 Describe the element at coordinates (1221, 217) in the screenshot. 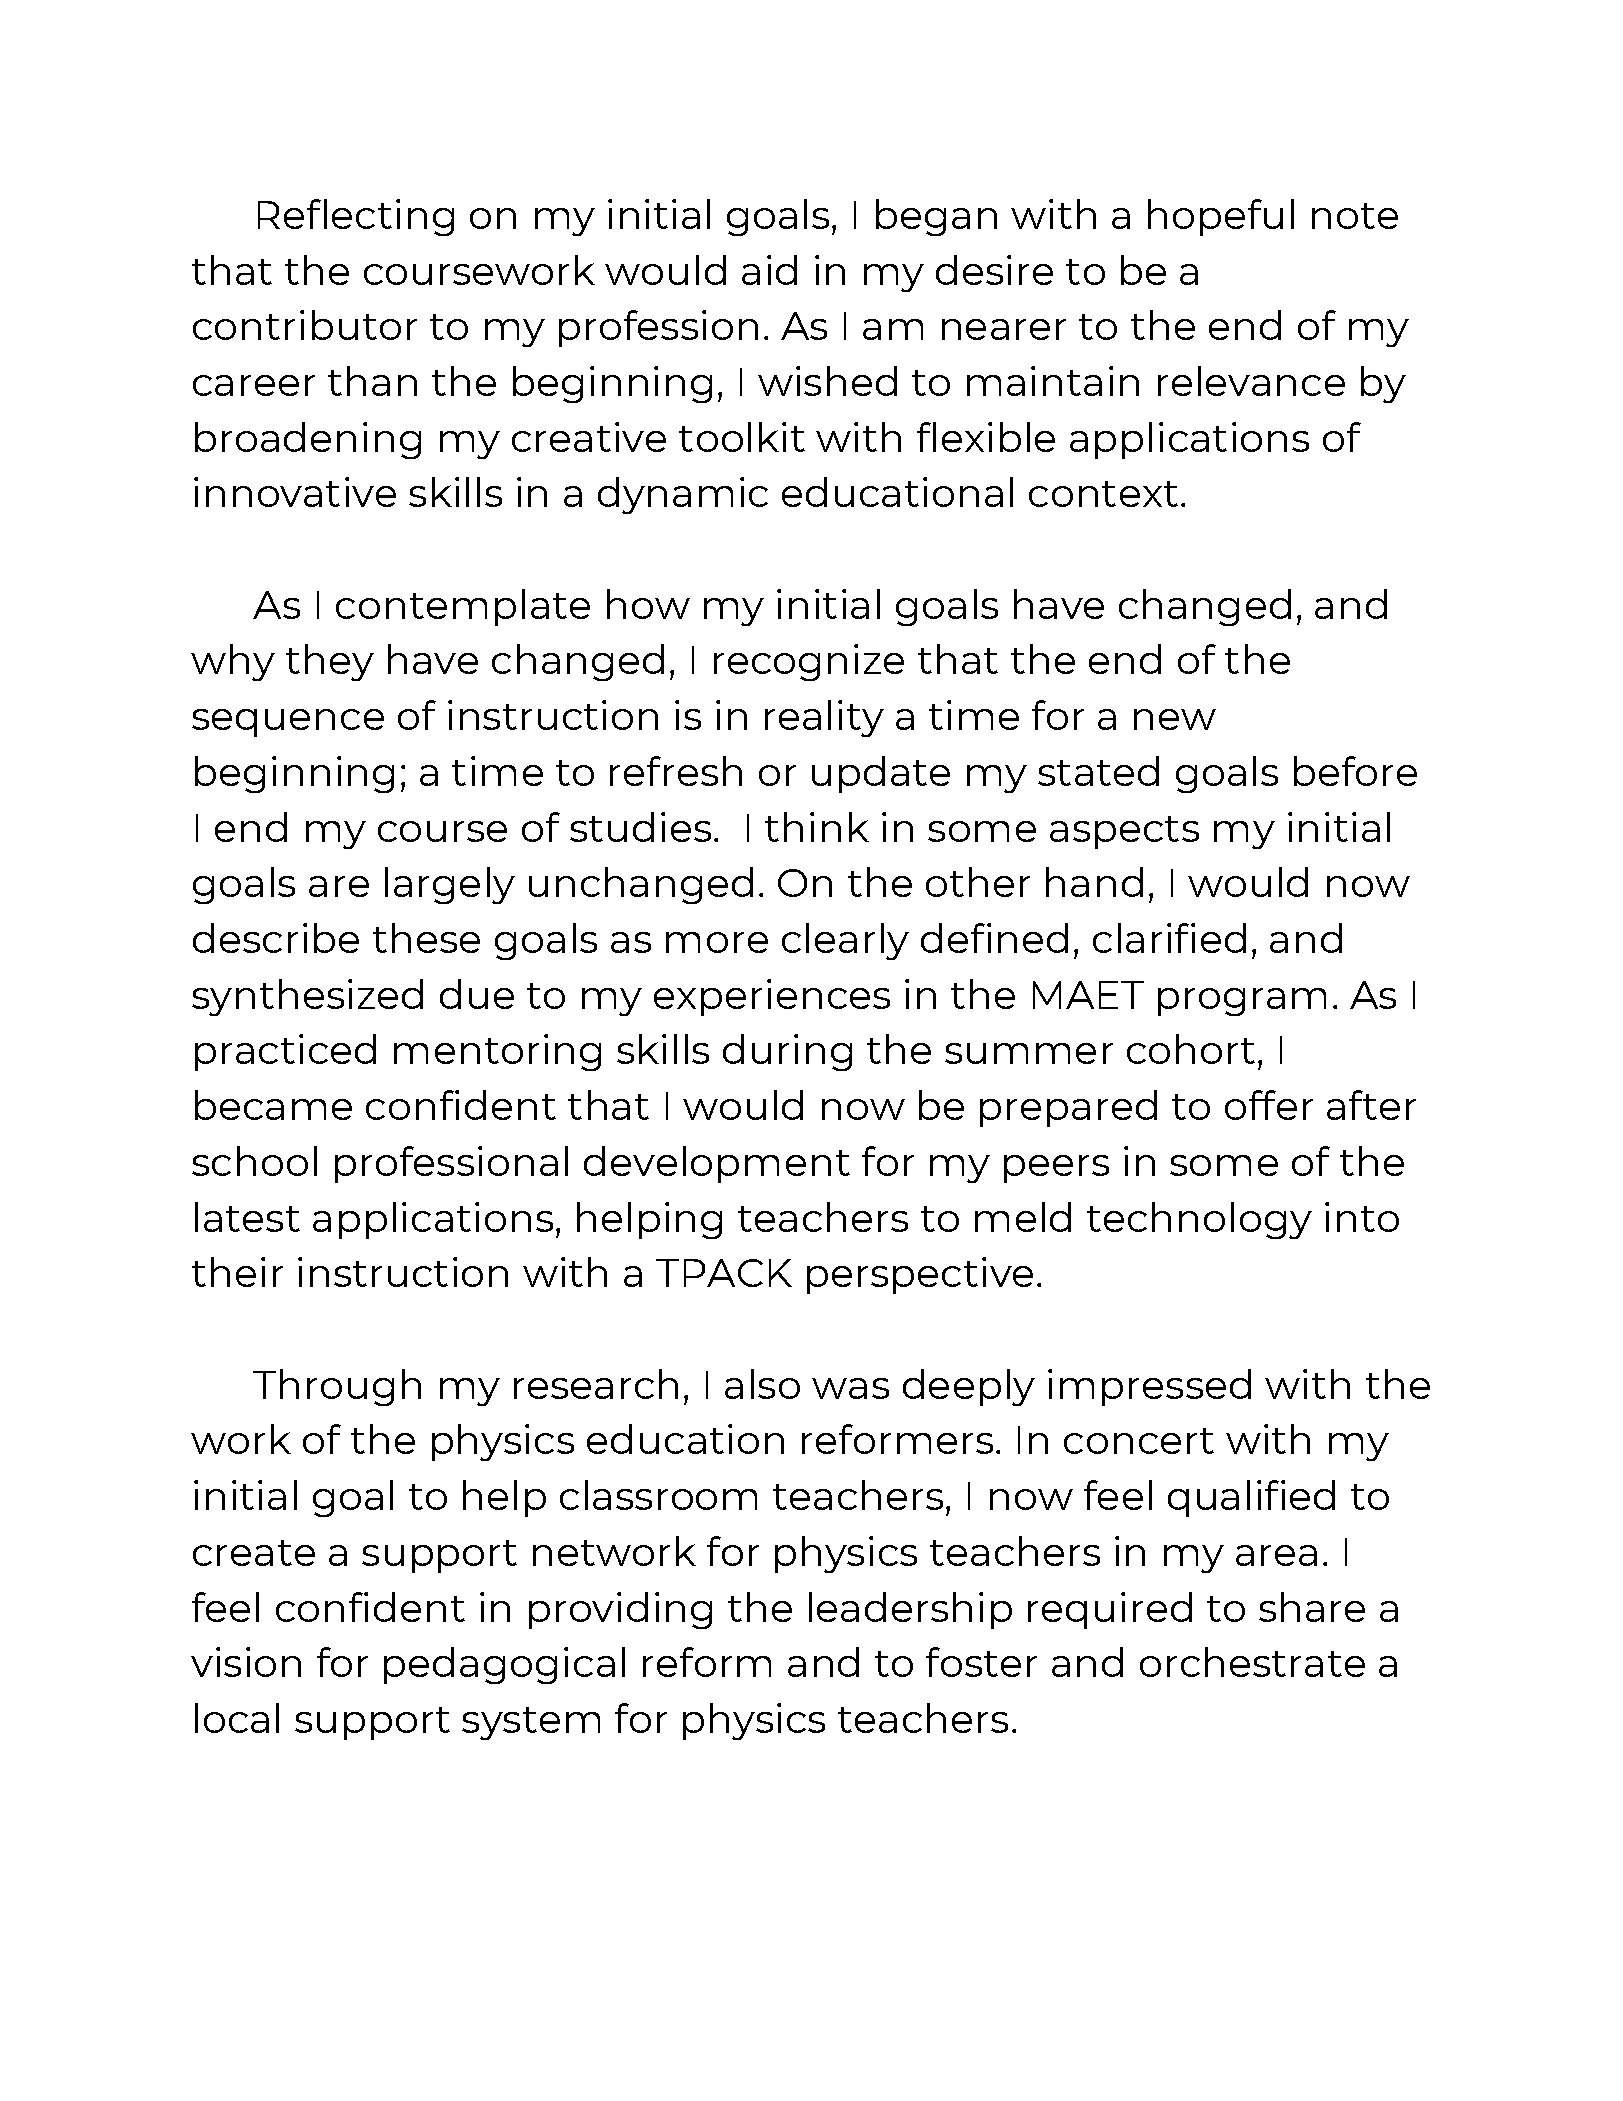

I see `hopeful` at that location.
